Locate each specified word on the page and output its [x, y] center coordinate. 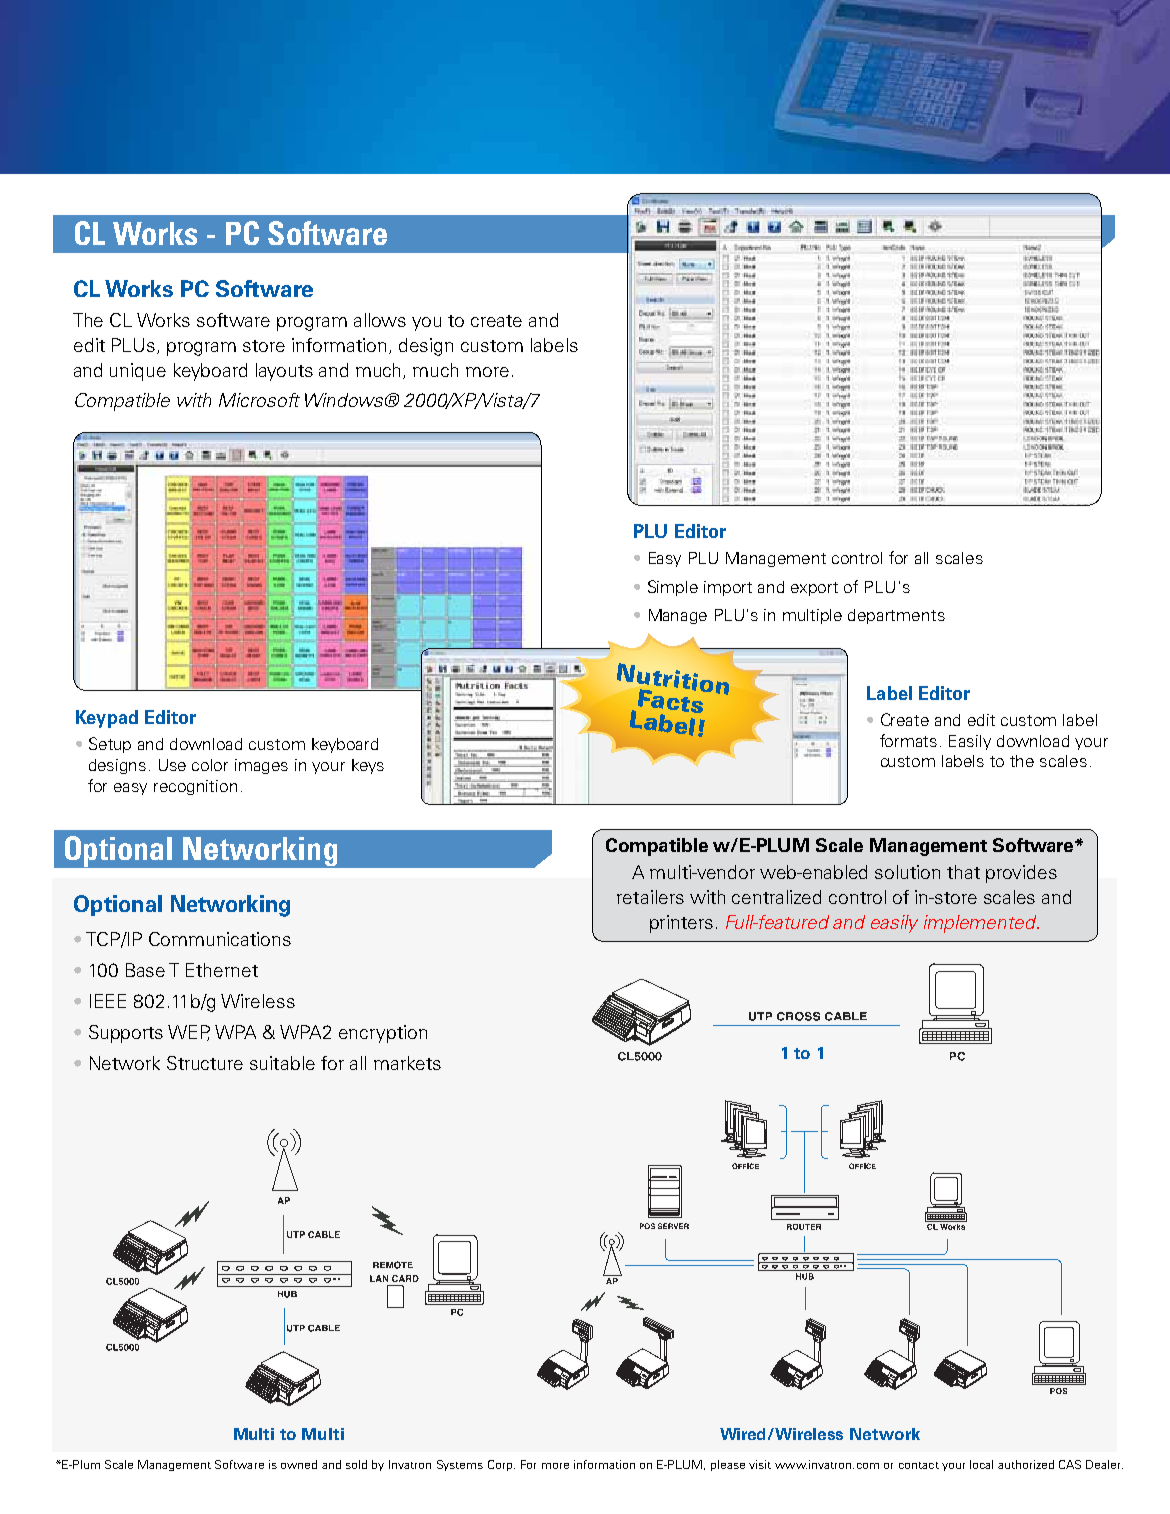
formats [908, 740]
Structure [205, 1063]
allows [380, 320]
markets [407, 1063]
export [814, 589]
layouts [284, 372]
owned [299, 1464]
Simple [673, 588]
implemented [981, 924]
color [210, 765]
